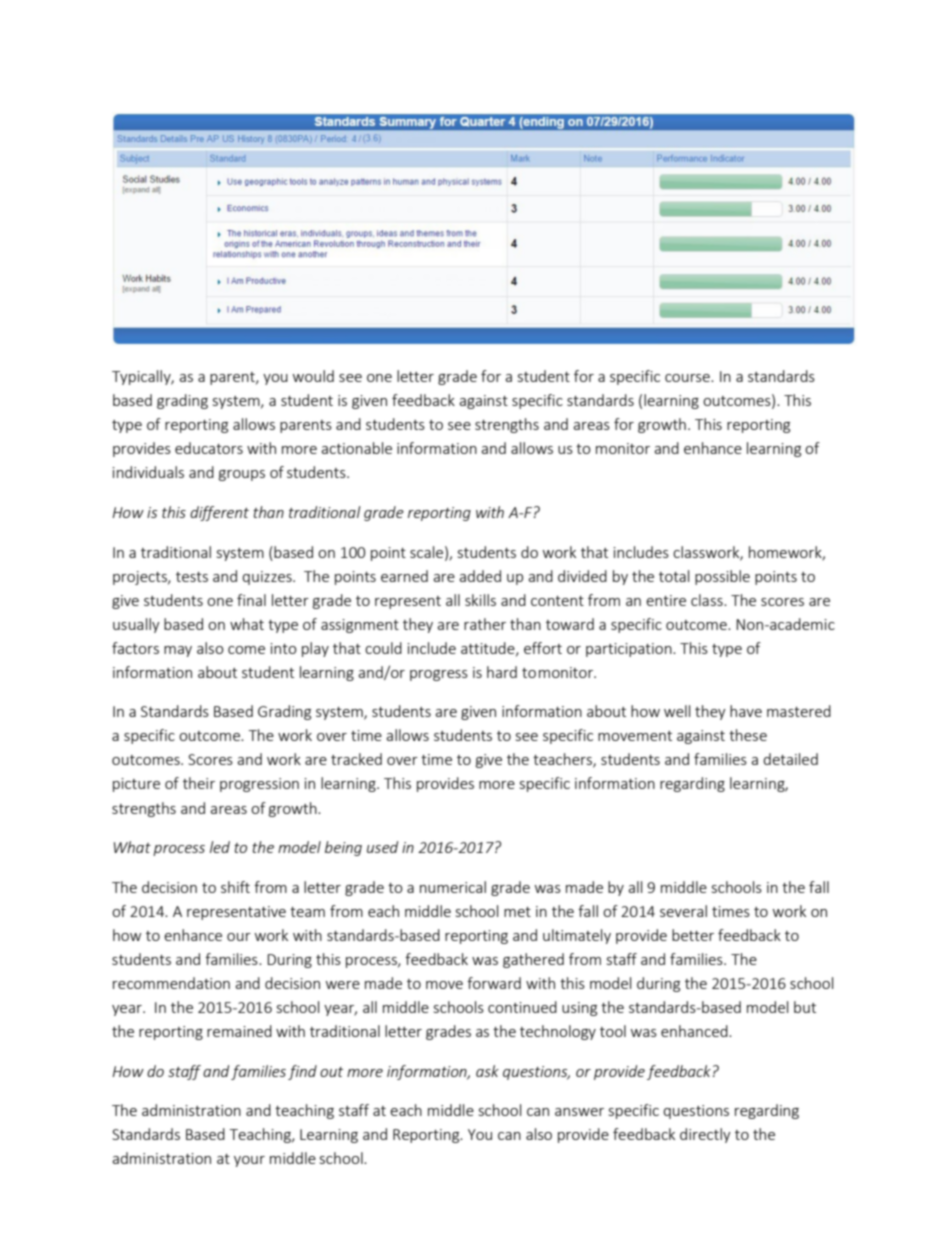 This page has height=1233, width=952. I want to click on actionable, so click(356, 448).
